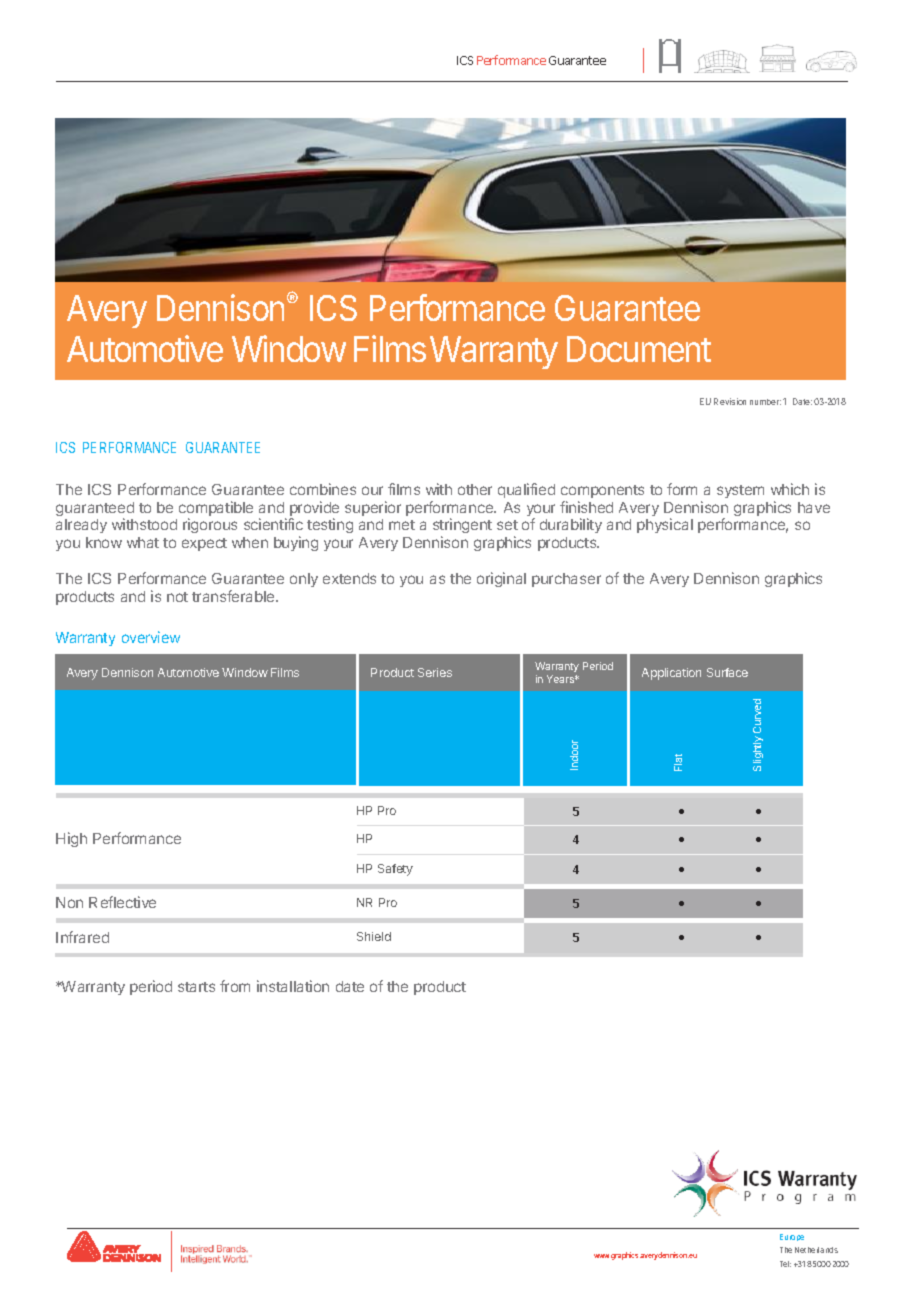 This page has height=1307, width=924. Describe the element at coordinates (727, 672) in the page. I see `Surface` at that location.
